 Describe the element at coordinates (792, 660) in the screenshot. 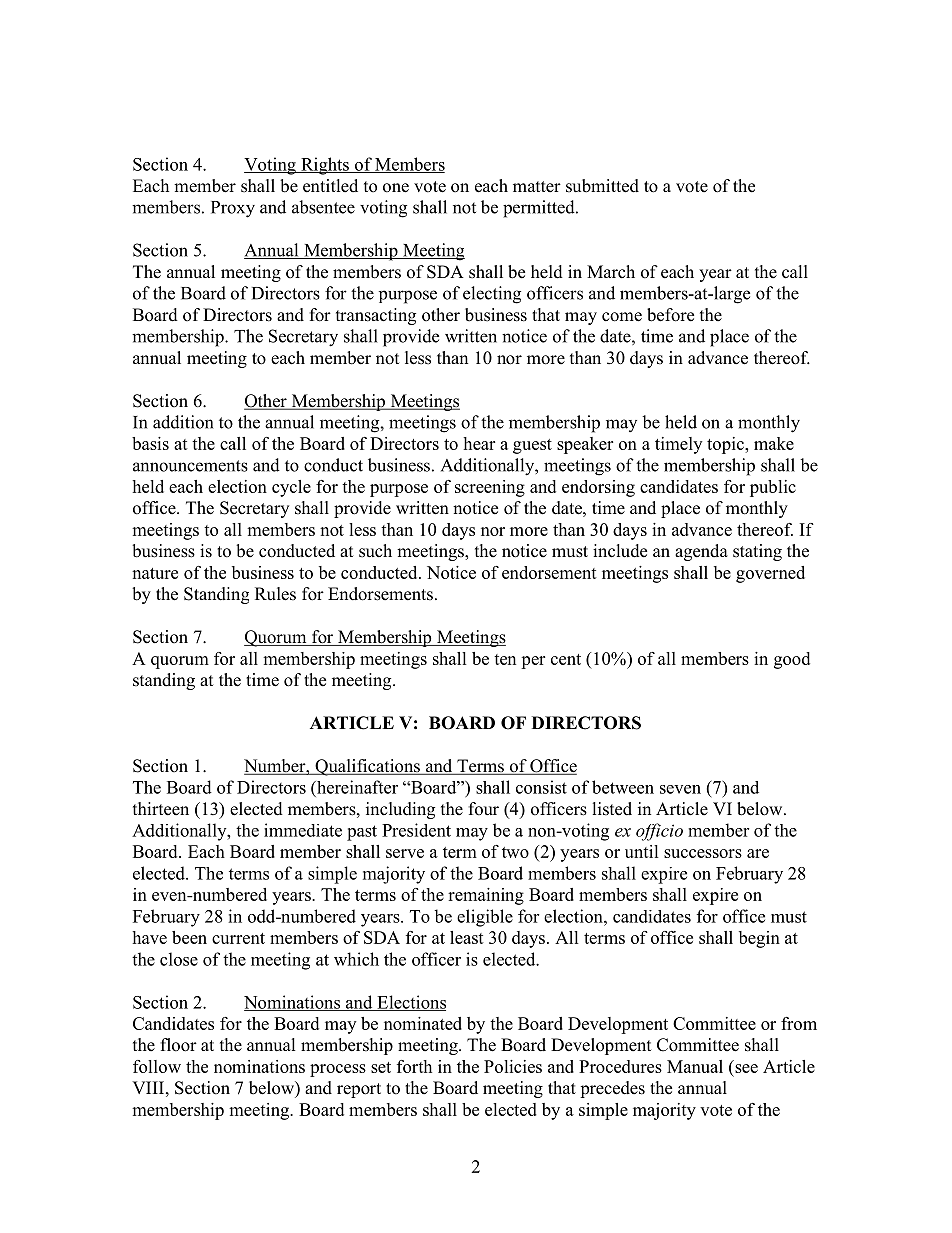

I see `good` at that location.
